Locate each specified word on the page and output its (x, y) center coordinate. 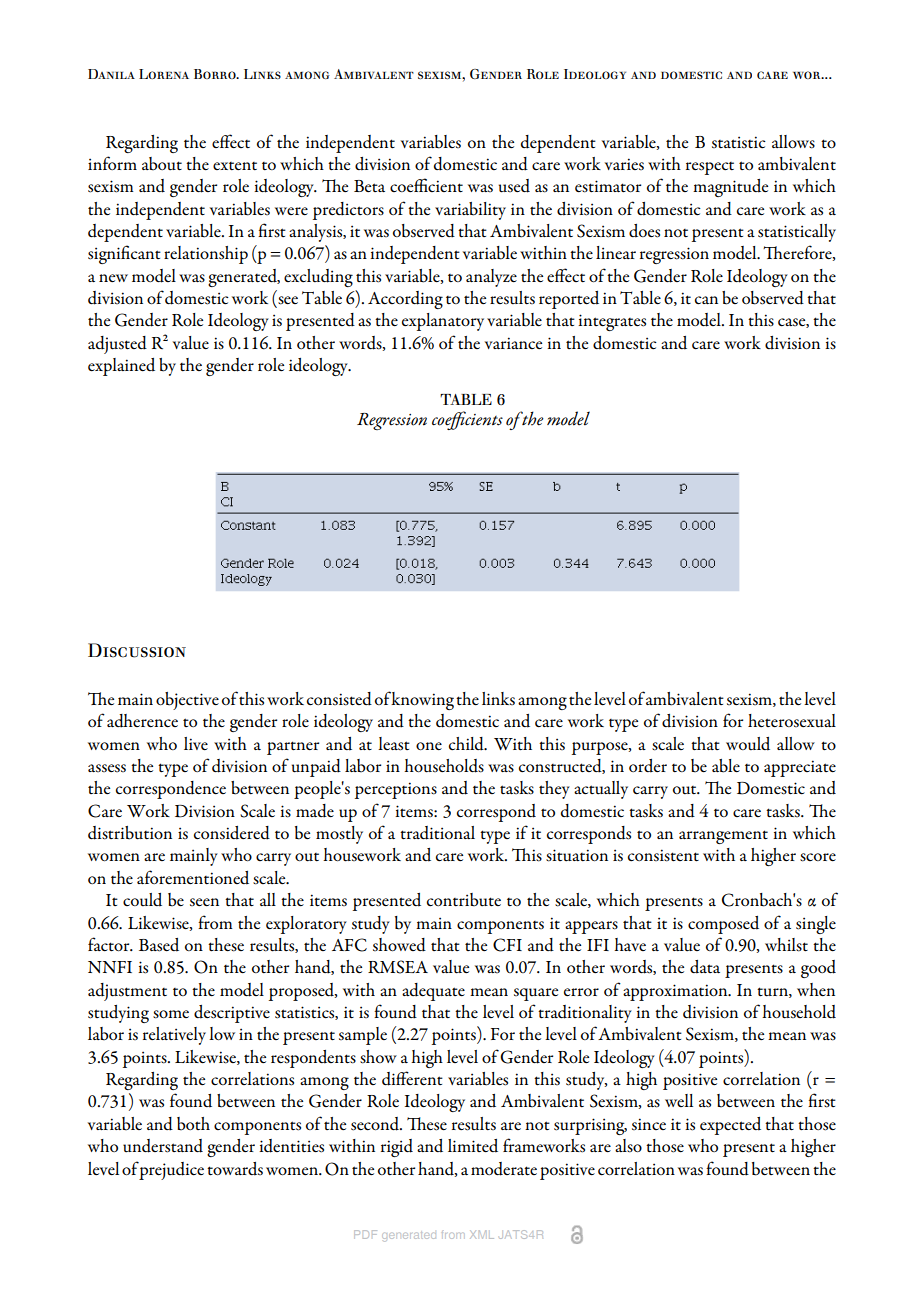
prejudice (171, 1171)
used (514, 186)
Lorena (164, 74)
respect (710, 168)
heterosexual (792, 721)
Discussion (137, 650)
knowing (422, 701)
